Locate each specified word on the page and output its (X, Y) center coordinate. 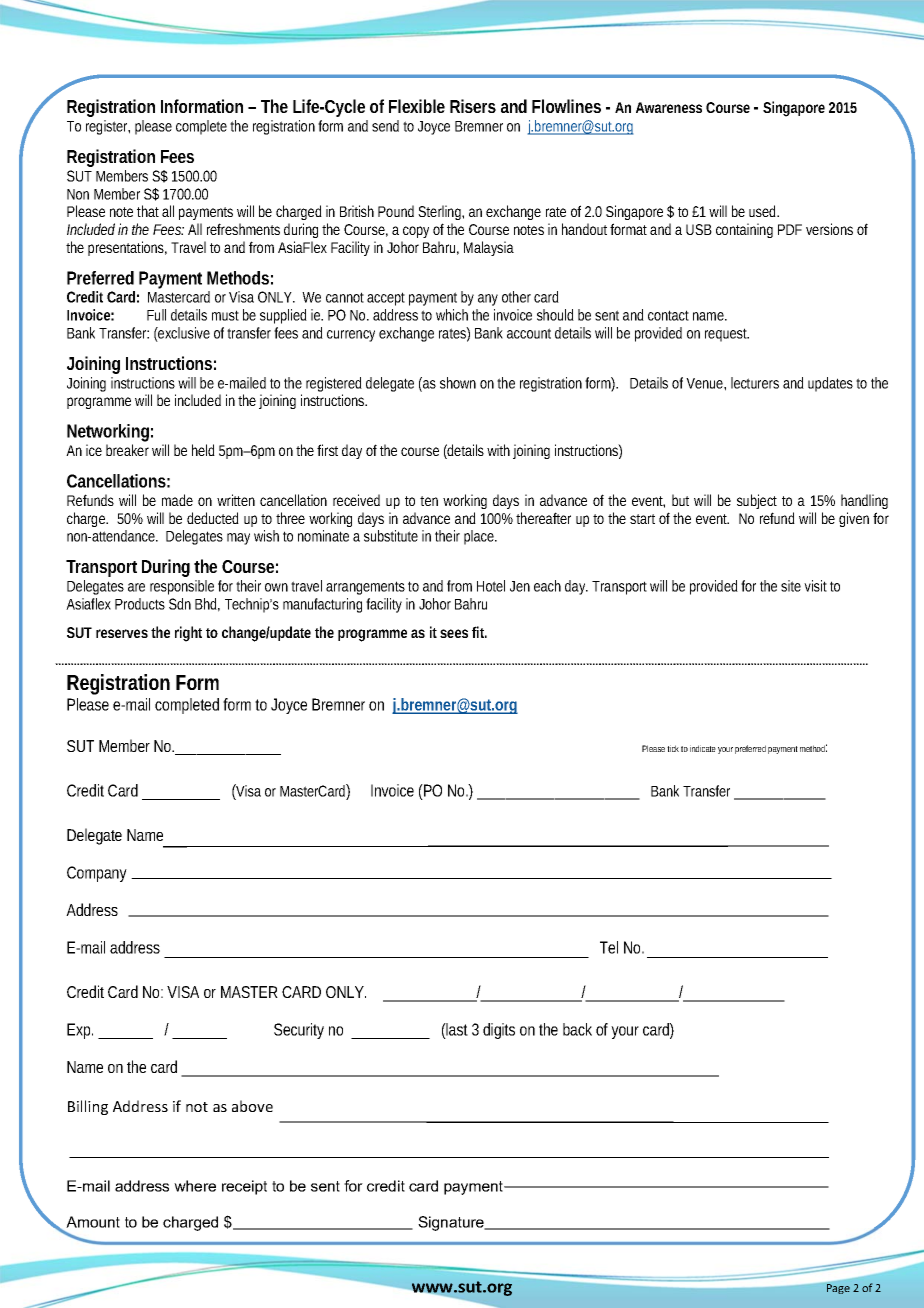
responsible (182, 587)
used (764, 211)
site (793, 586)
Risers (473, 106)
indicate (703, 748)
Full (156, 315)
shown (458, 383)
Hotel (491, 586)
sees (454, 633)
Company (99, 874)
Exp (80, 1031)
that (148, 211)
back (577, 1029)
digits (499, 1031)
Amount (93, 1222)
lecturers (755, 383)
